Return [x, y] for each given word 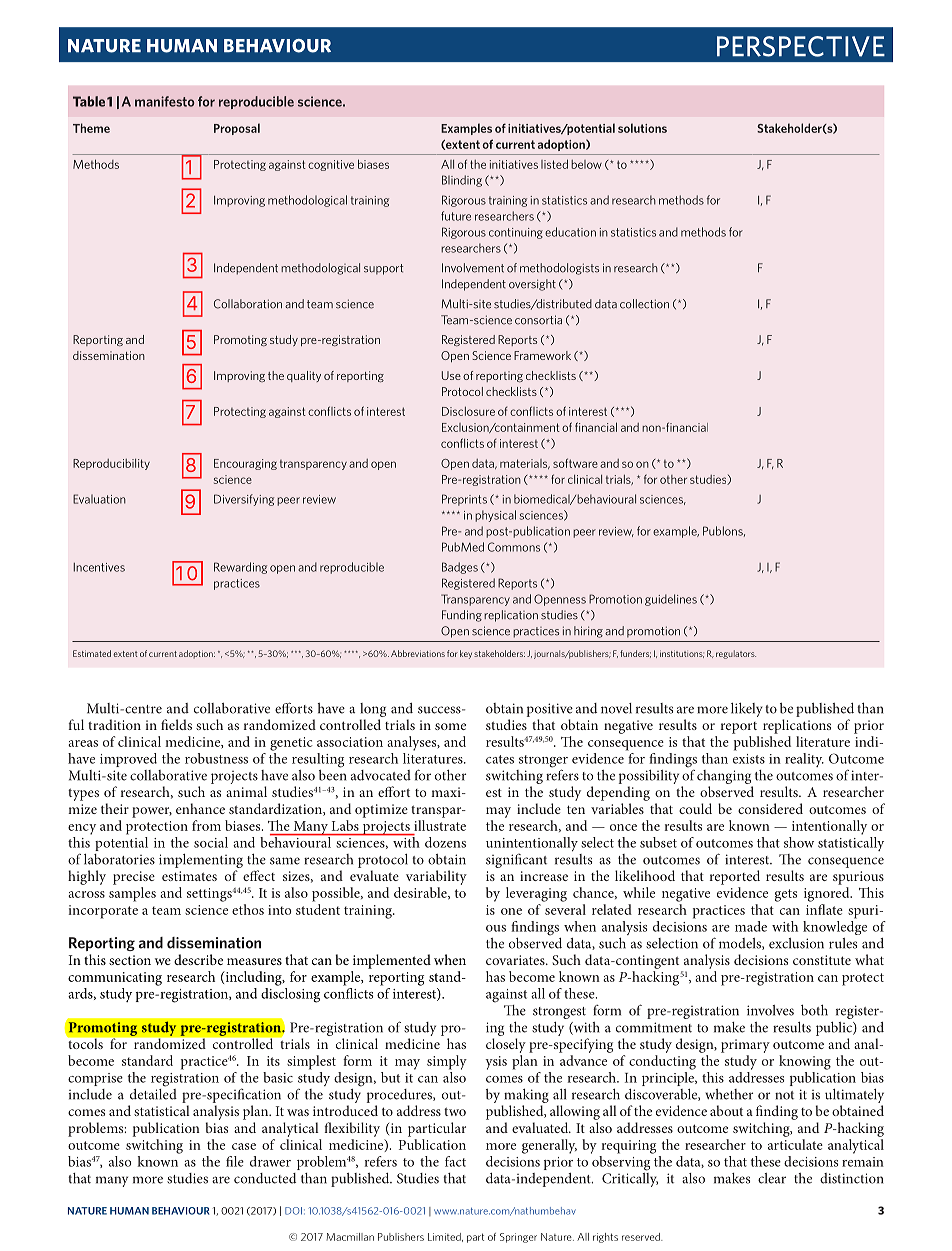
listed [554, 164]
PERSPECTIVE [801, 46]
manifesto [164, 101]
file [235, 1161]
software [575, 463]
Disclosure [468, 411]
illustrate [440, 825]
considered [770, 808]
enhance [200, 808]
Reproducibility [111, 464]
